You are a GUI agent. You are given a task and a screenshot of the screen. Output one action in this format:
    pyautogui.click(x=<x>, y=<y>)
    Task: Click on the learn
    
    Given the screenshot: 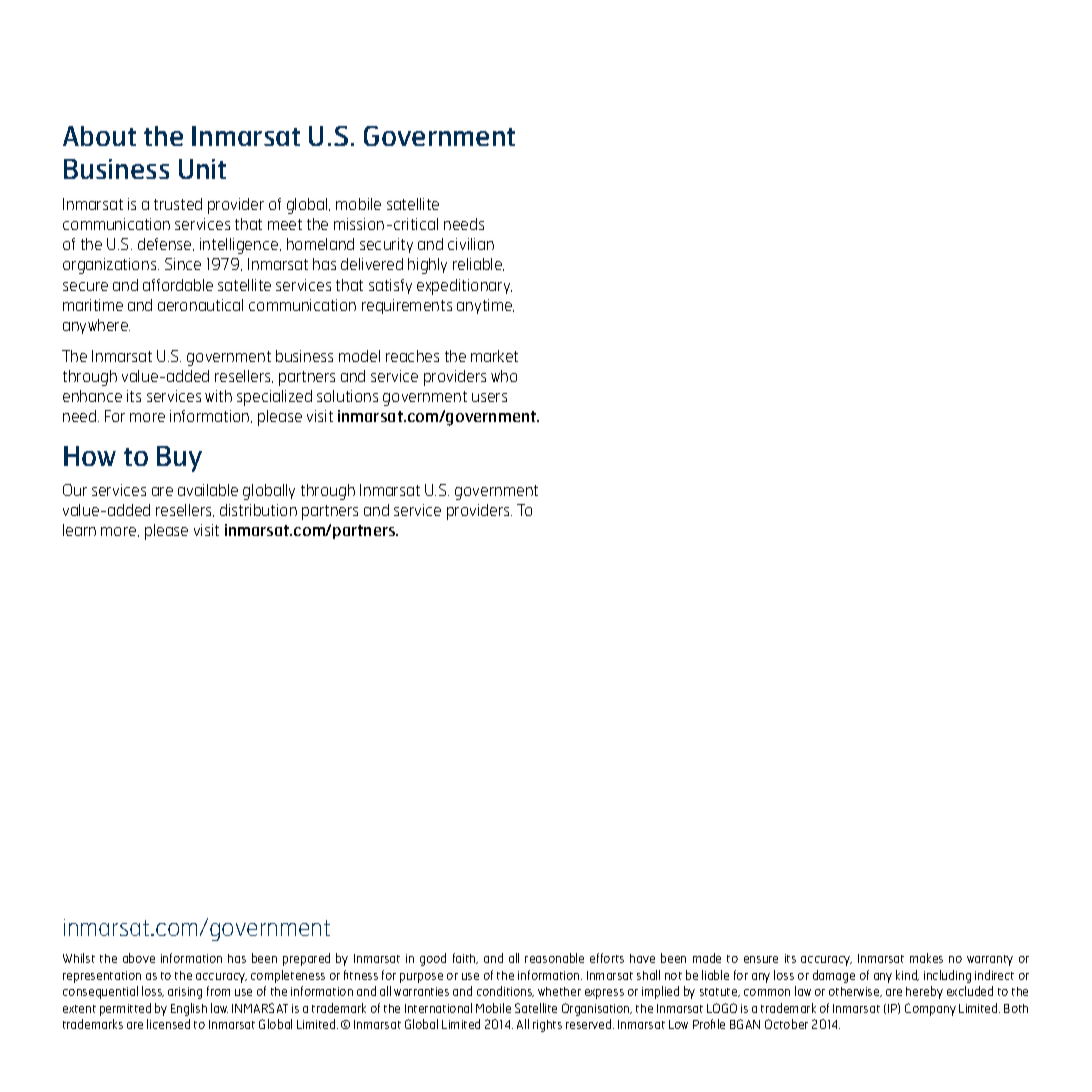 What is the action you would take?
    pyautogui.click(x=79, y=530)
